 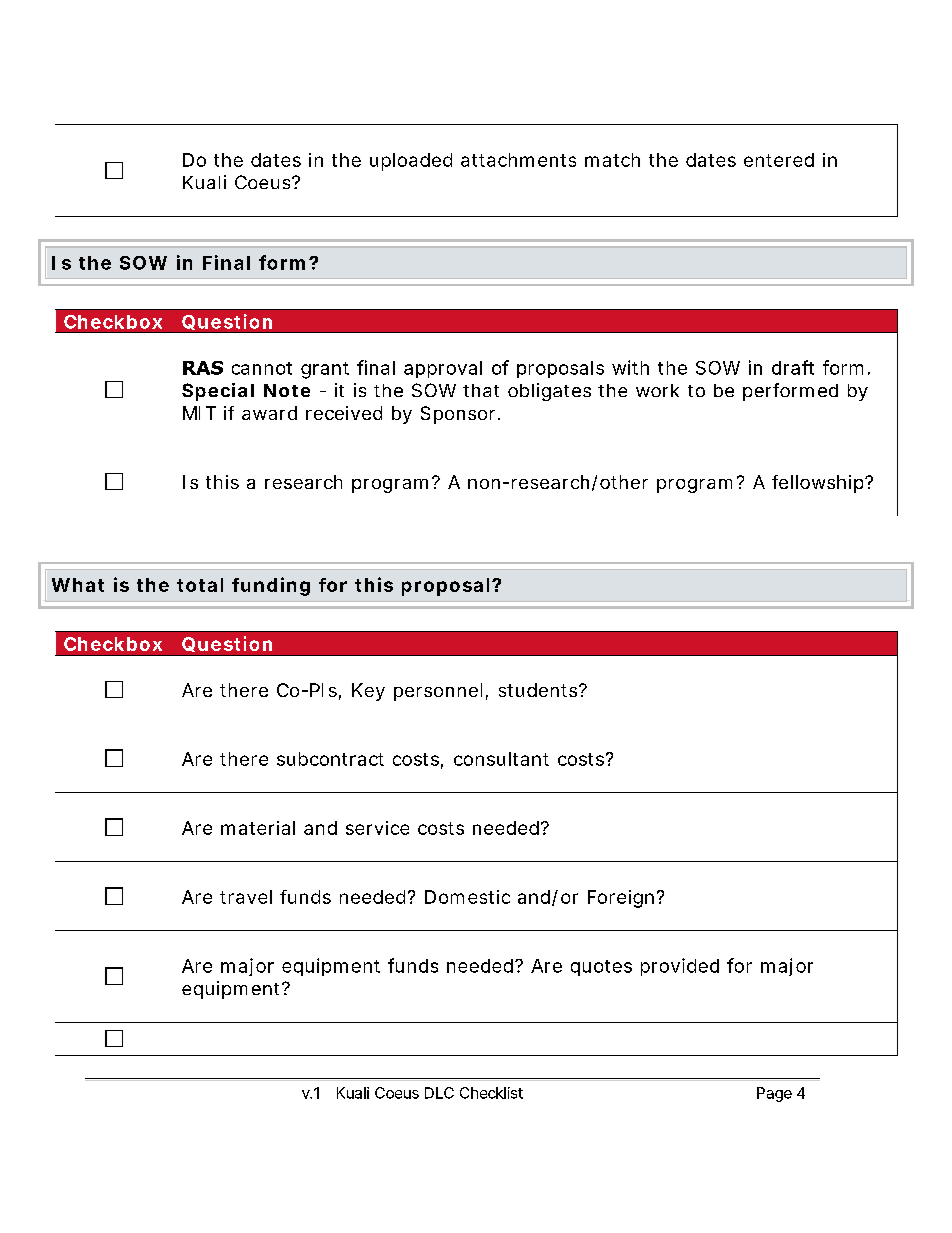 I want to click on total, so click(x=200, y=585).
